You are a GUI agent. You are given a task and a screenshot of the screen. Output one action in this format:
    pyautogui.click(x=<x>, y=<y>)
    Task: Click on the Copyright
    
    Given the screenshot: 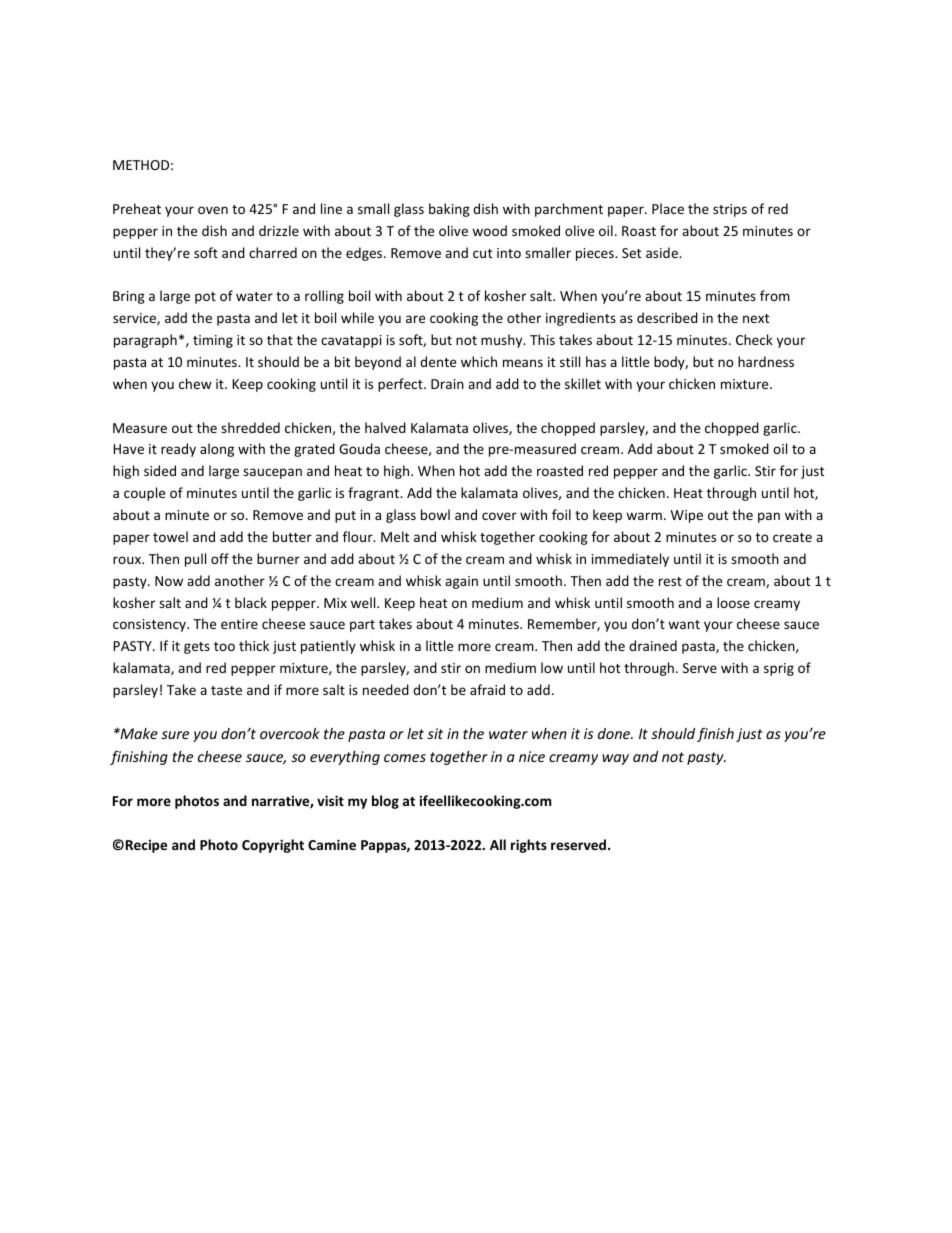 What is the action you would take?
    pyautogui.click(x=273, y=846)
